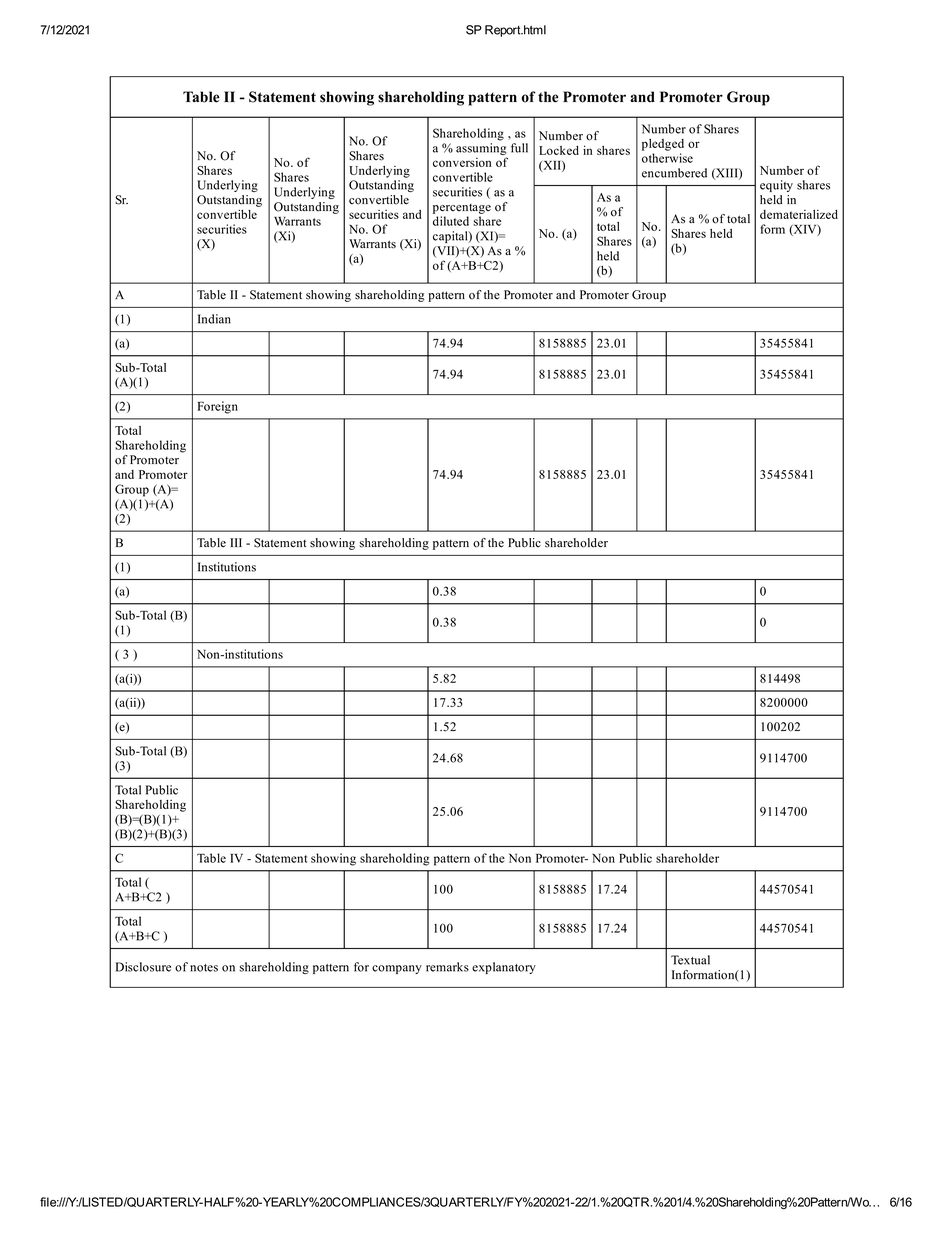  What do you see at coordinates (504, 968) in the image?
I see `explanatory` at bounding box center [504, 968].
